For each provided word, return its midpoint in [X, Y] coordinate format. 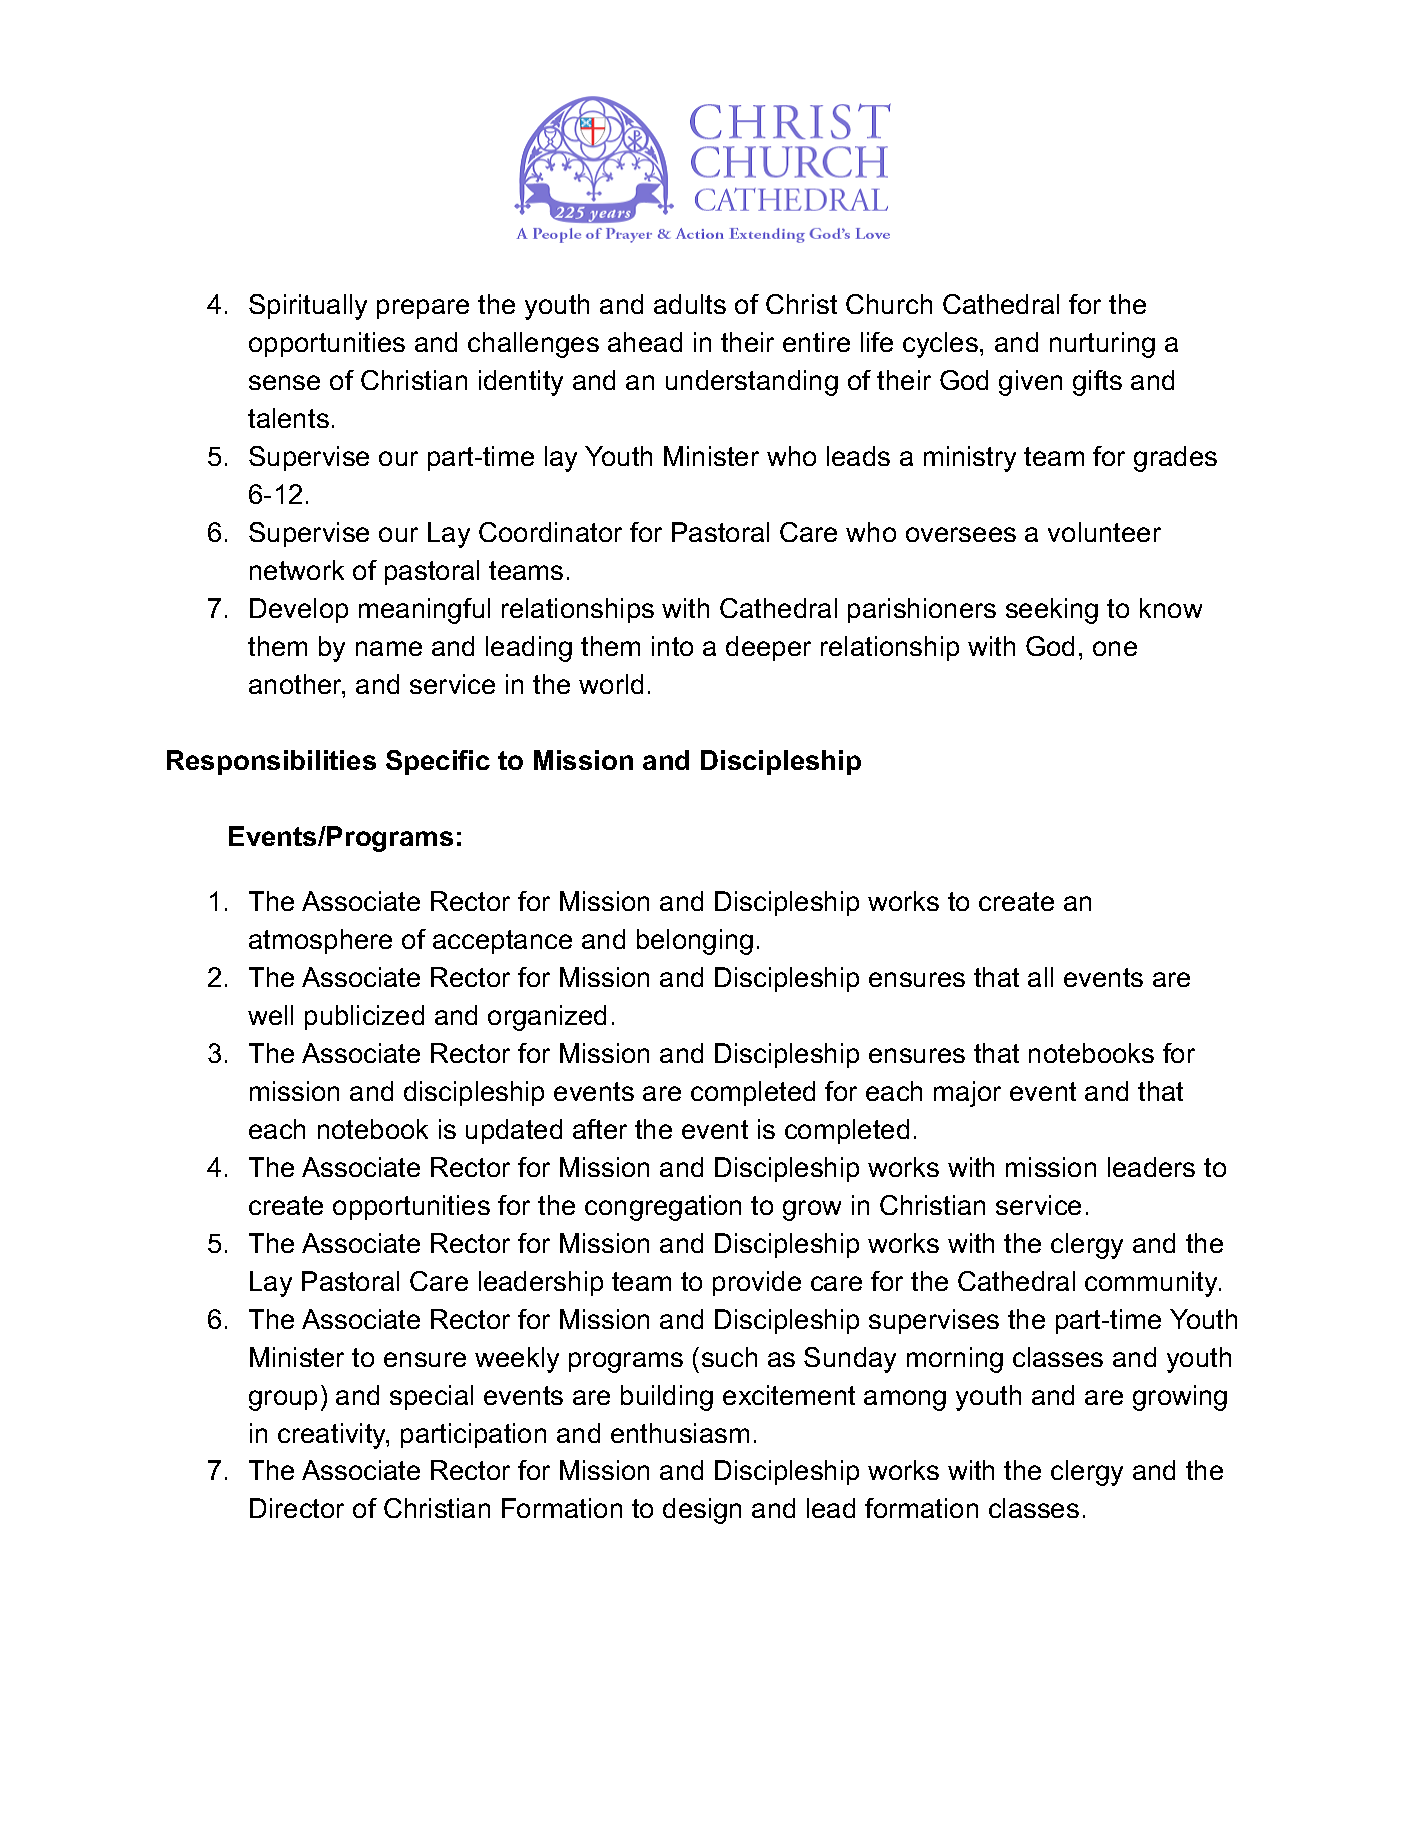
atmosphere [320, 941]
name [389, 648]
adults [690, 304]
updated [514, 1131]
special [431, 1397]
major [967, 1094]
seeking [1052, 611]
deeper [768, 648]
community [1152, 1284]
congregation [663, 1208]
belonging [695, 942]
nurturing [1102, 345]
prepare [423, 309]
